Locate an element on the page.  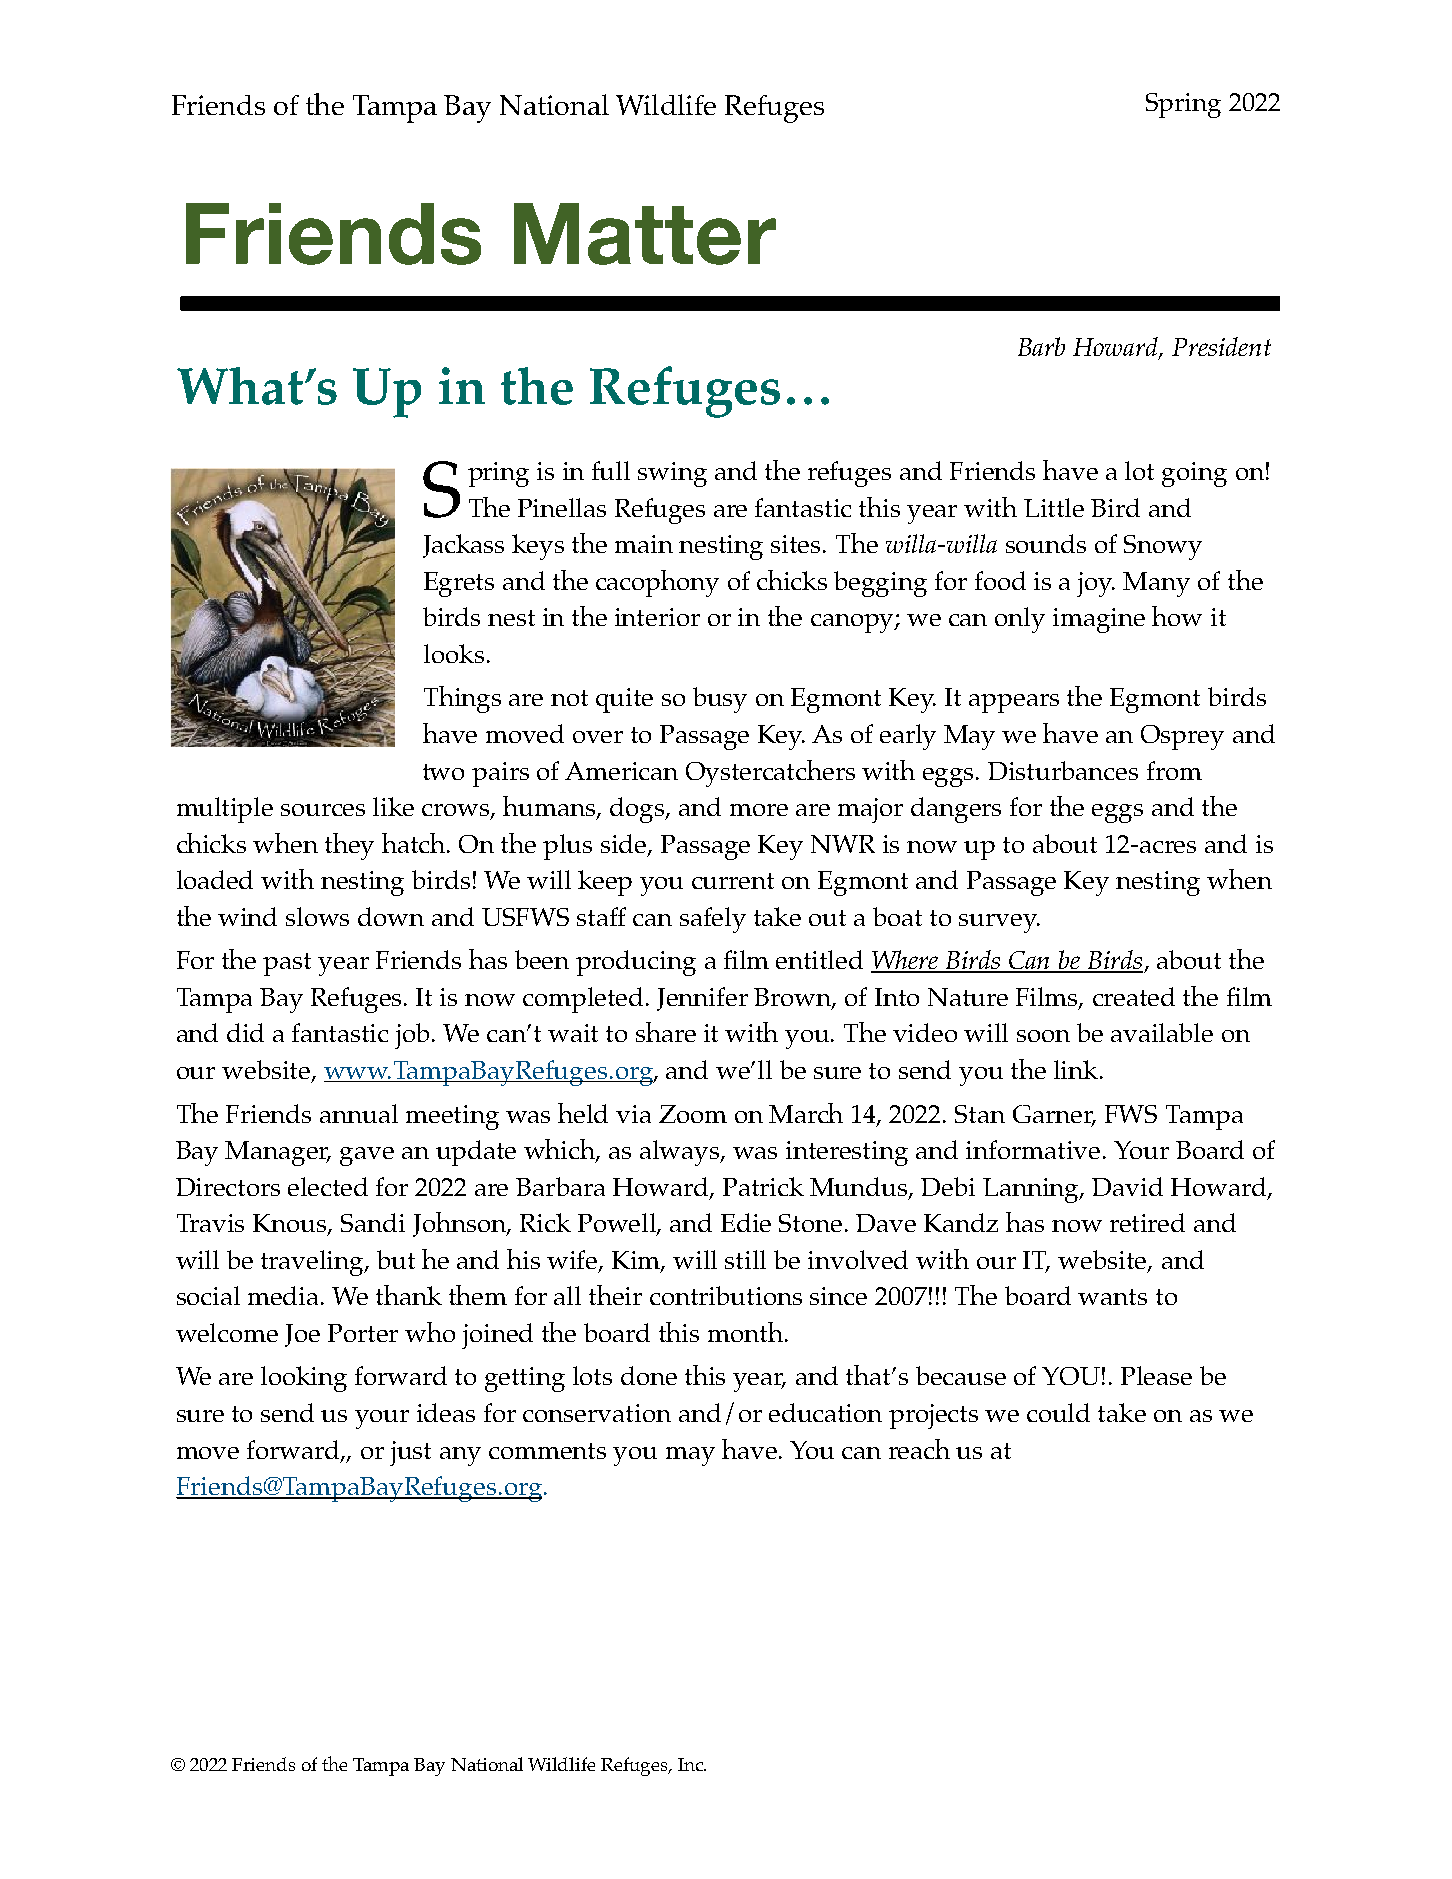
going is located at coordinates (1194, 474).
